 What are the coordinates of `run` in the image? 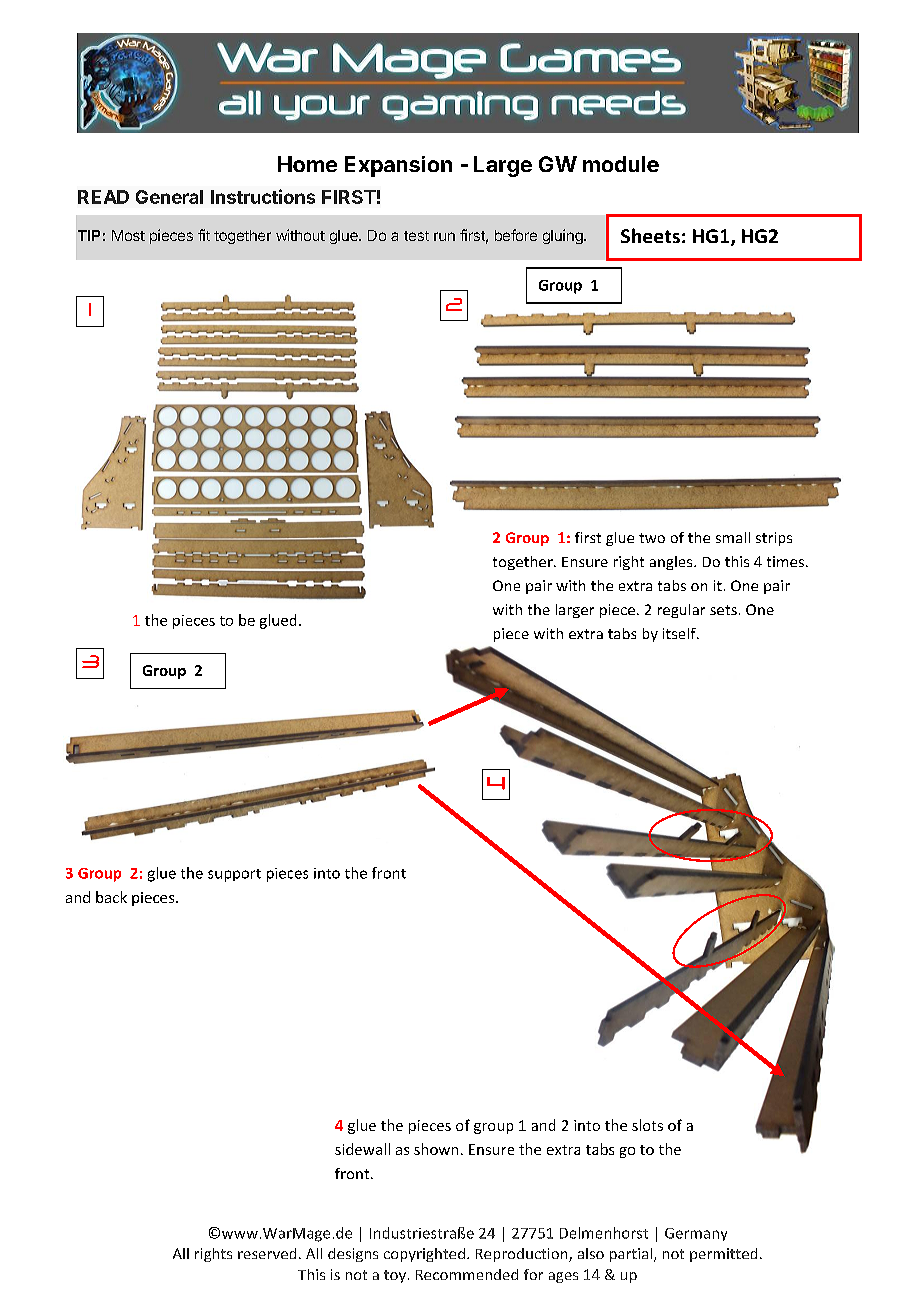 It's located at (444, 236).
